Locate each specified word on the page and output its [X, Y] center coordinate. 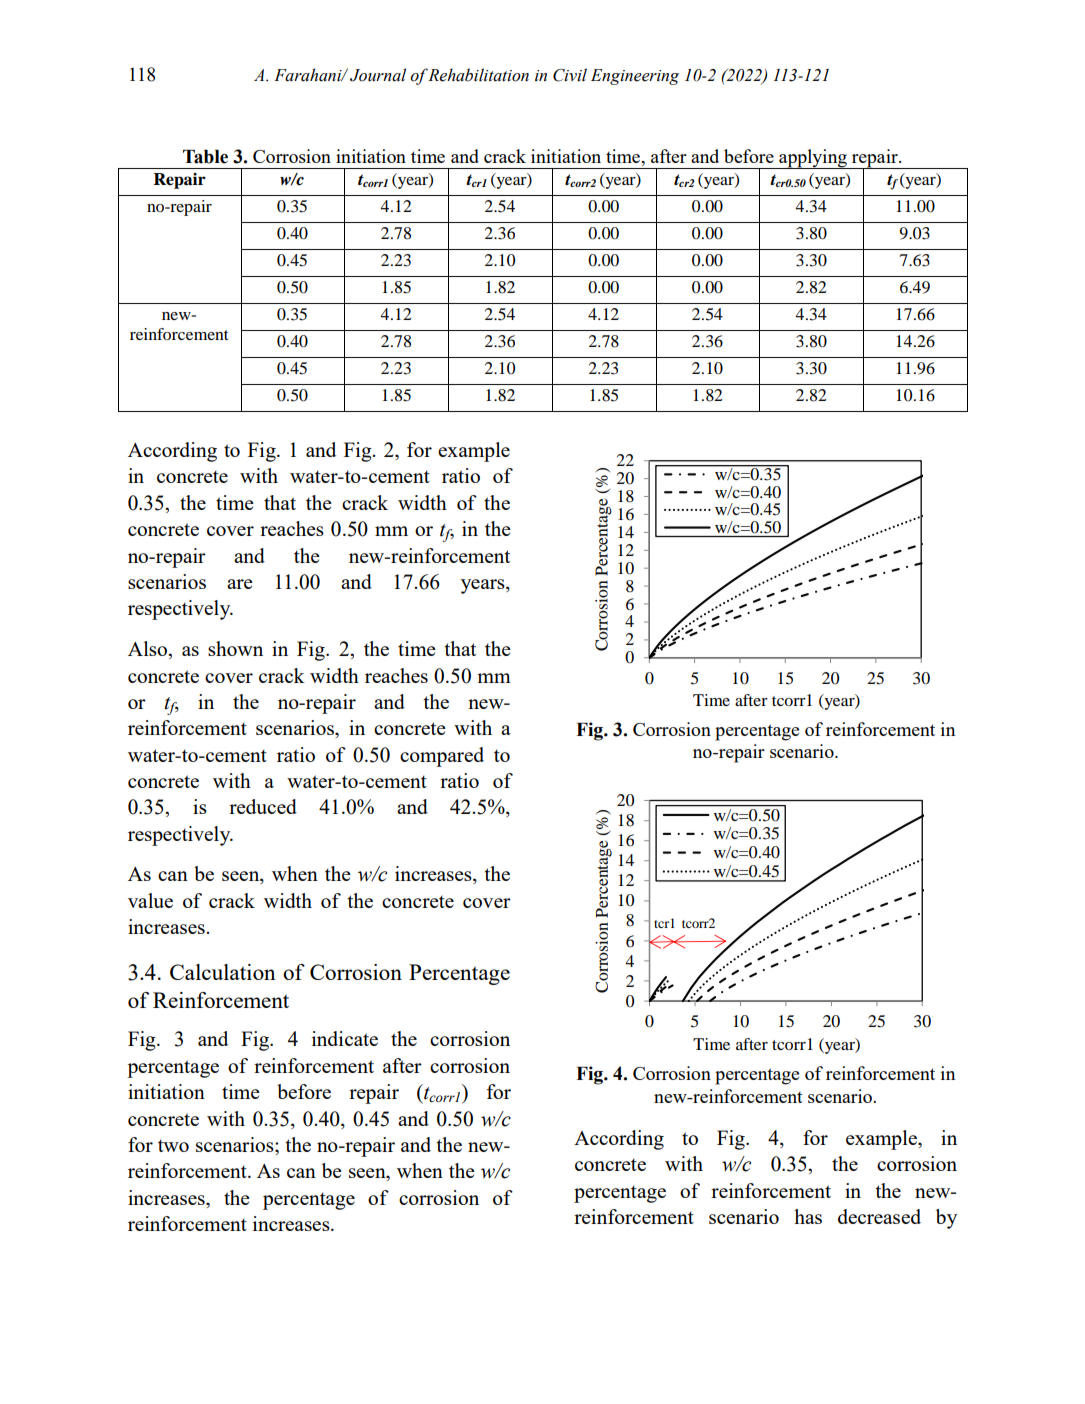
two [173, 1145]
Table [205, 157]
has [808, 1216]
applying [813, 159]
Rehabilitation [478, 75]
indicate [345, 1038]
